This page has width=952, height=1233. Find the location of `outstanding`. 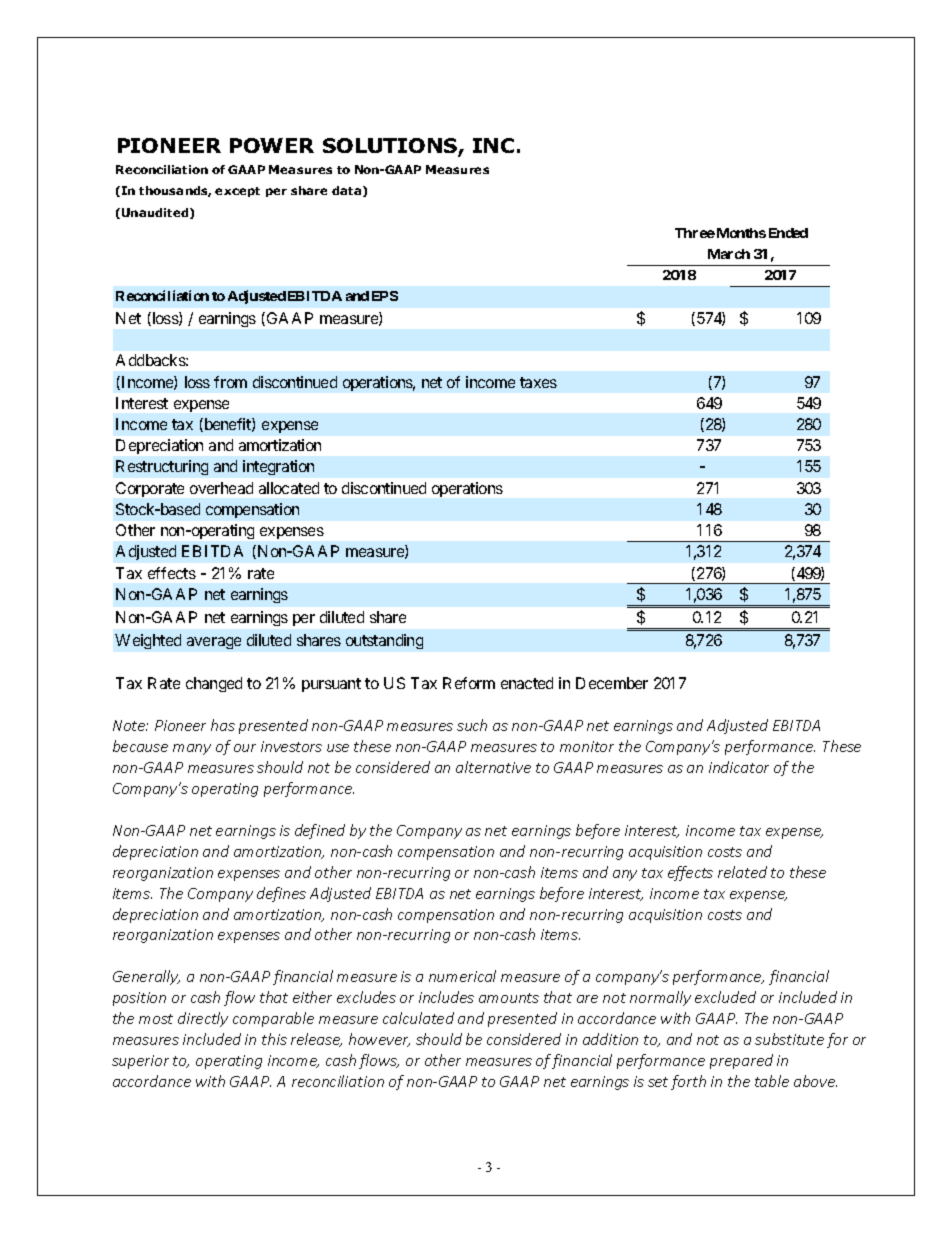

outstanding is located at coordinates (384, 641).
